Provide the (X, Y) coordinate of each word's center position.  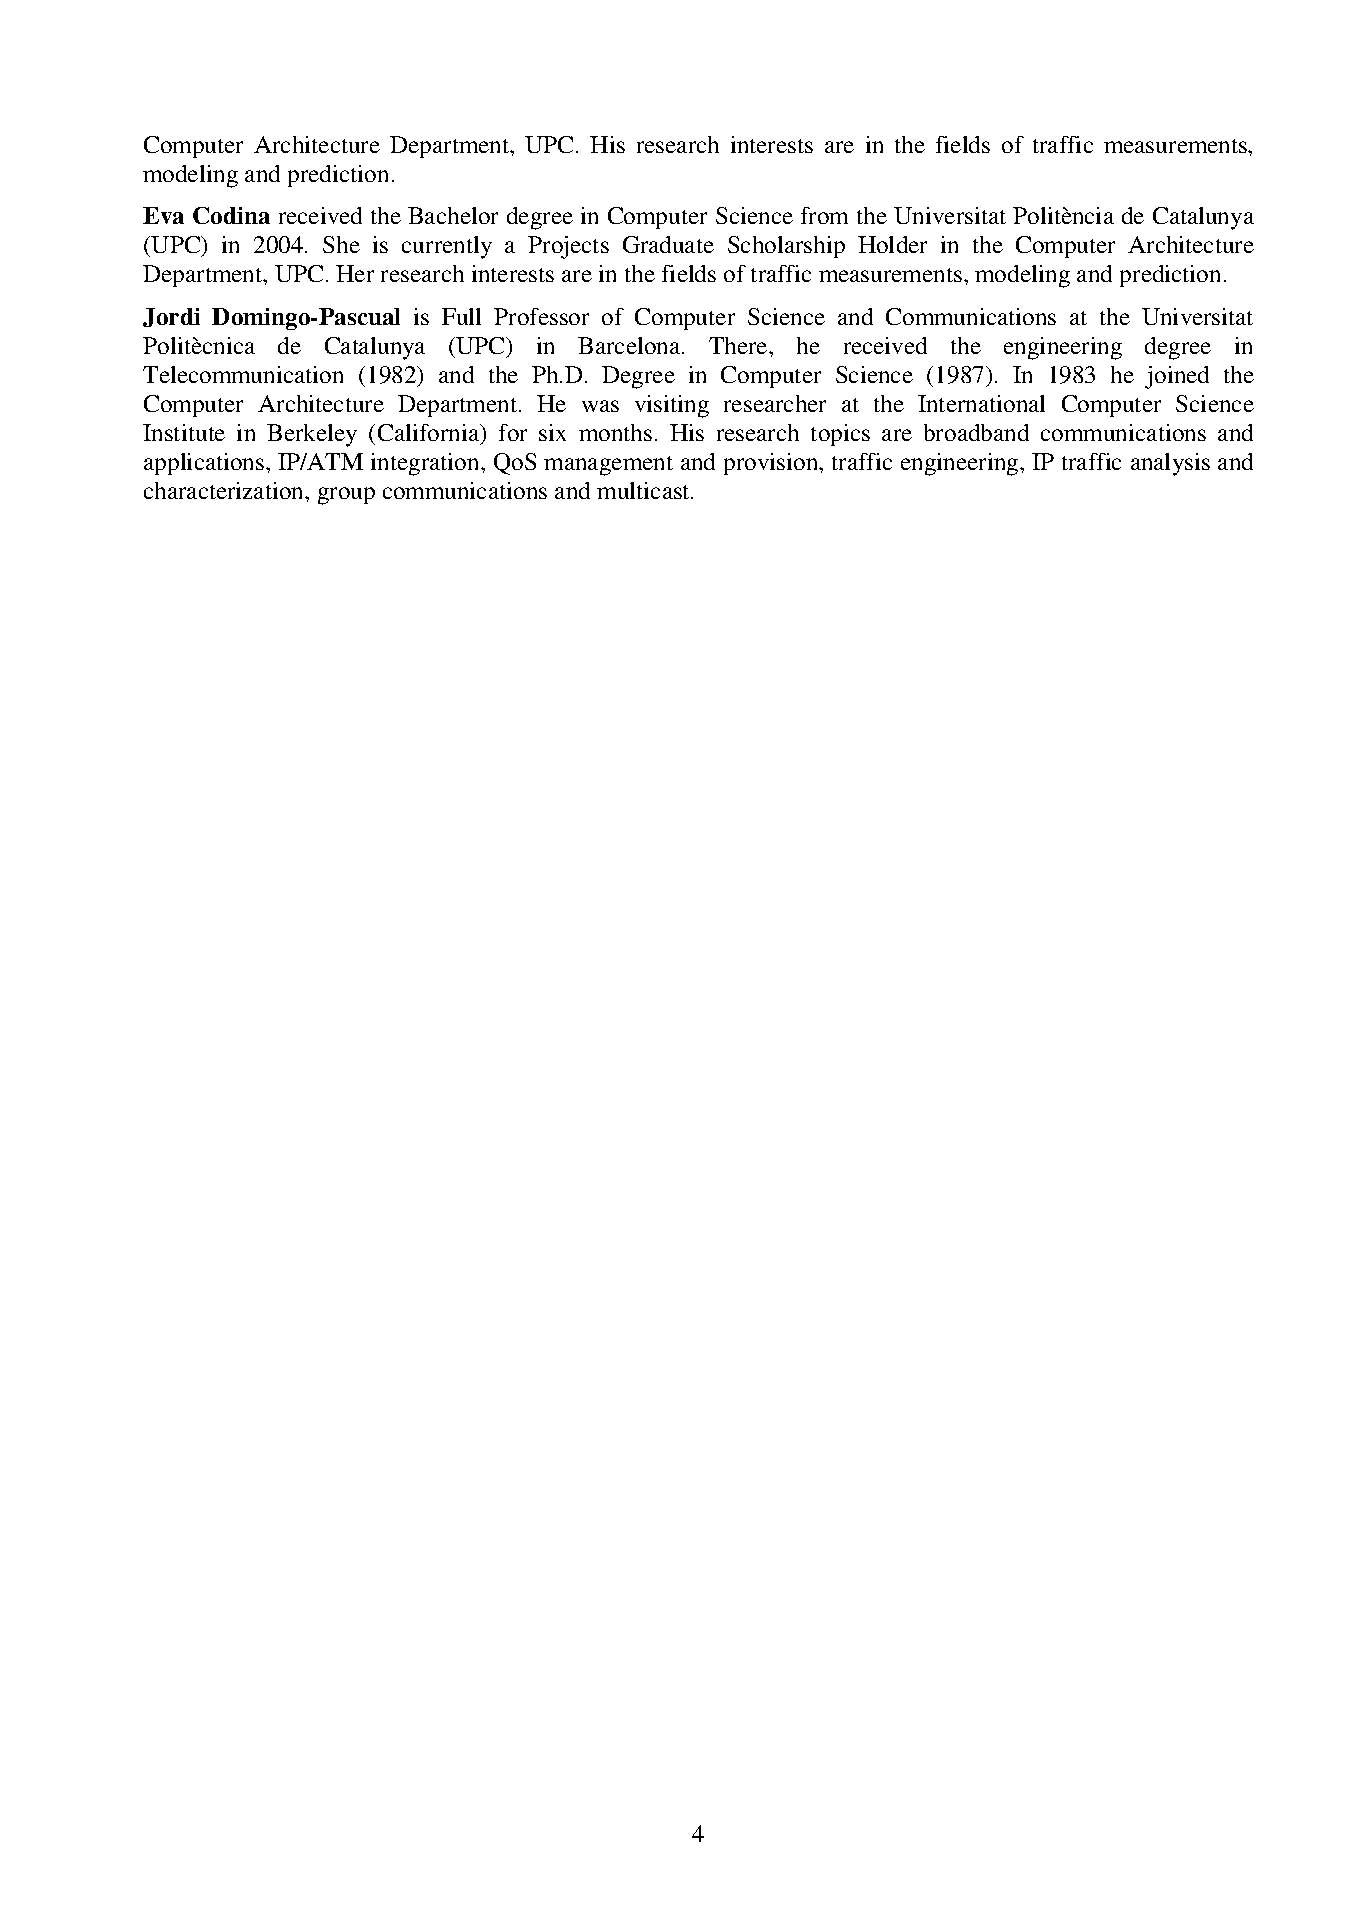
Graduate (668, 244)
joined (1177, 377)
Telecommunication (243, 374)
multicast (644, 490)
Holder (892, 244)
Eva (163, 215)
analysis (1170, 464)
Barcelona (630, 345)
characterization (225, 490)
